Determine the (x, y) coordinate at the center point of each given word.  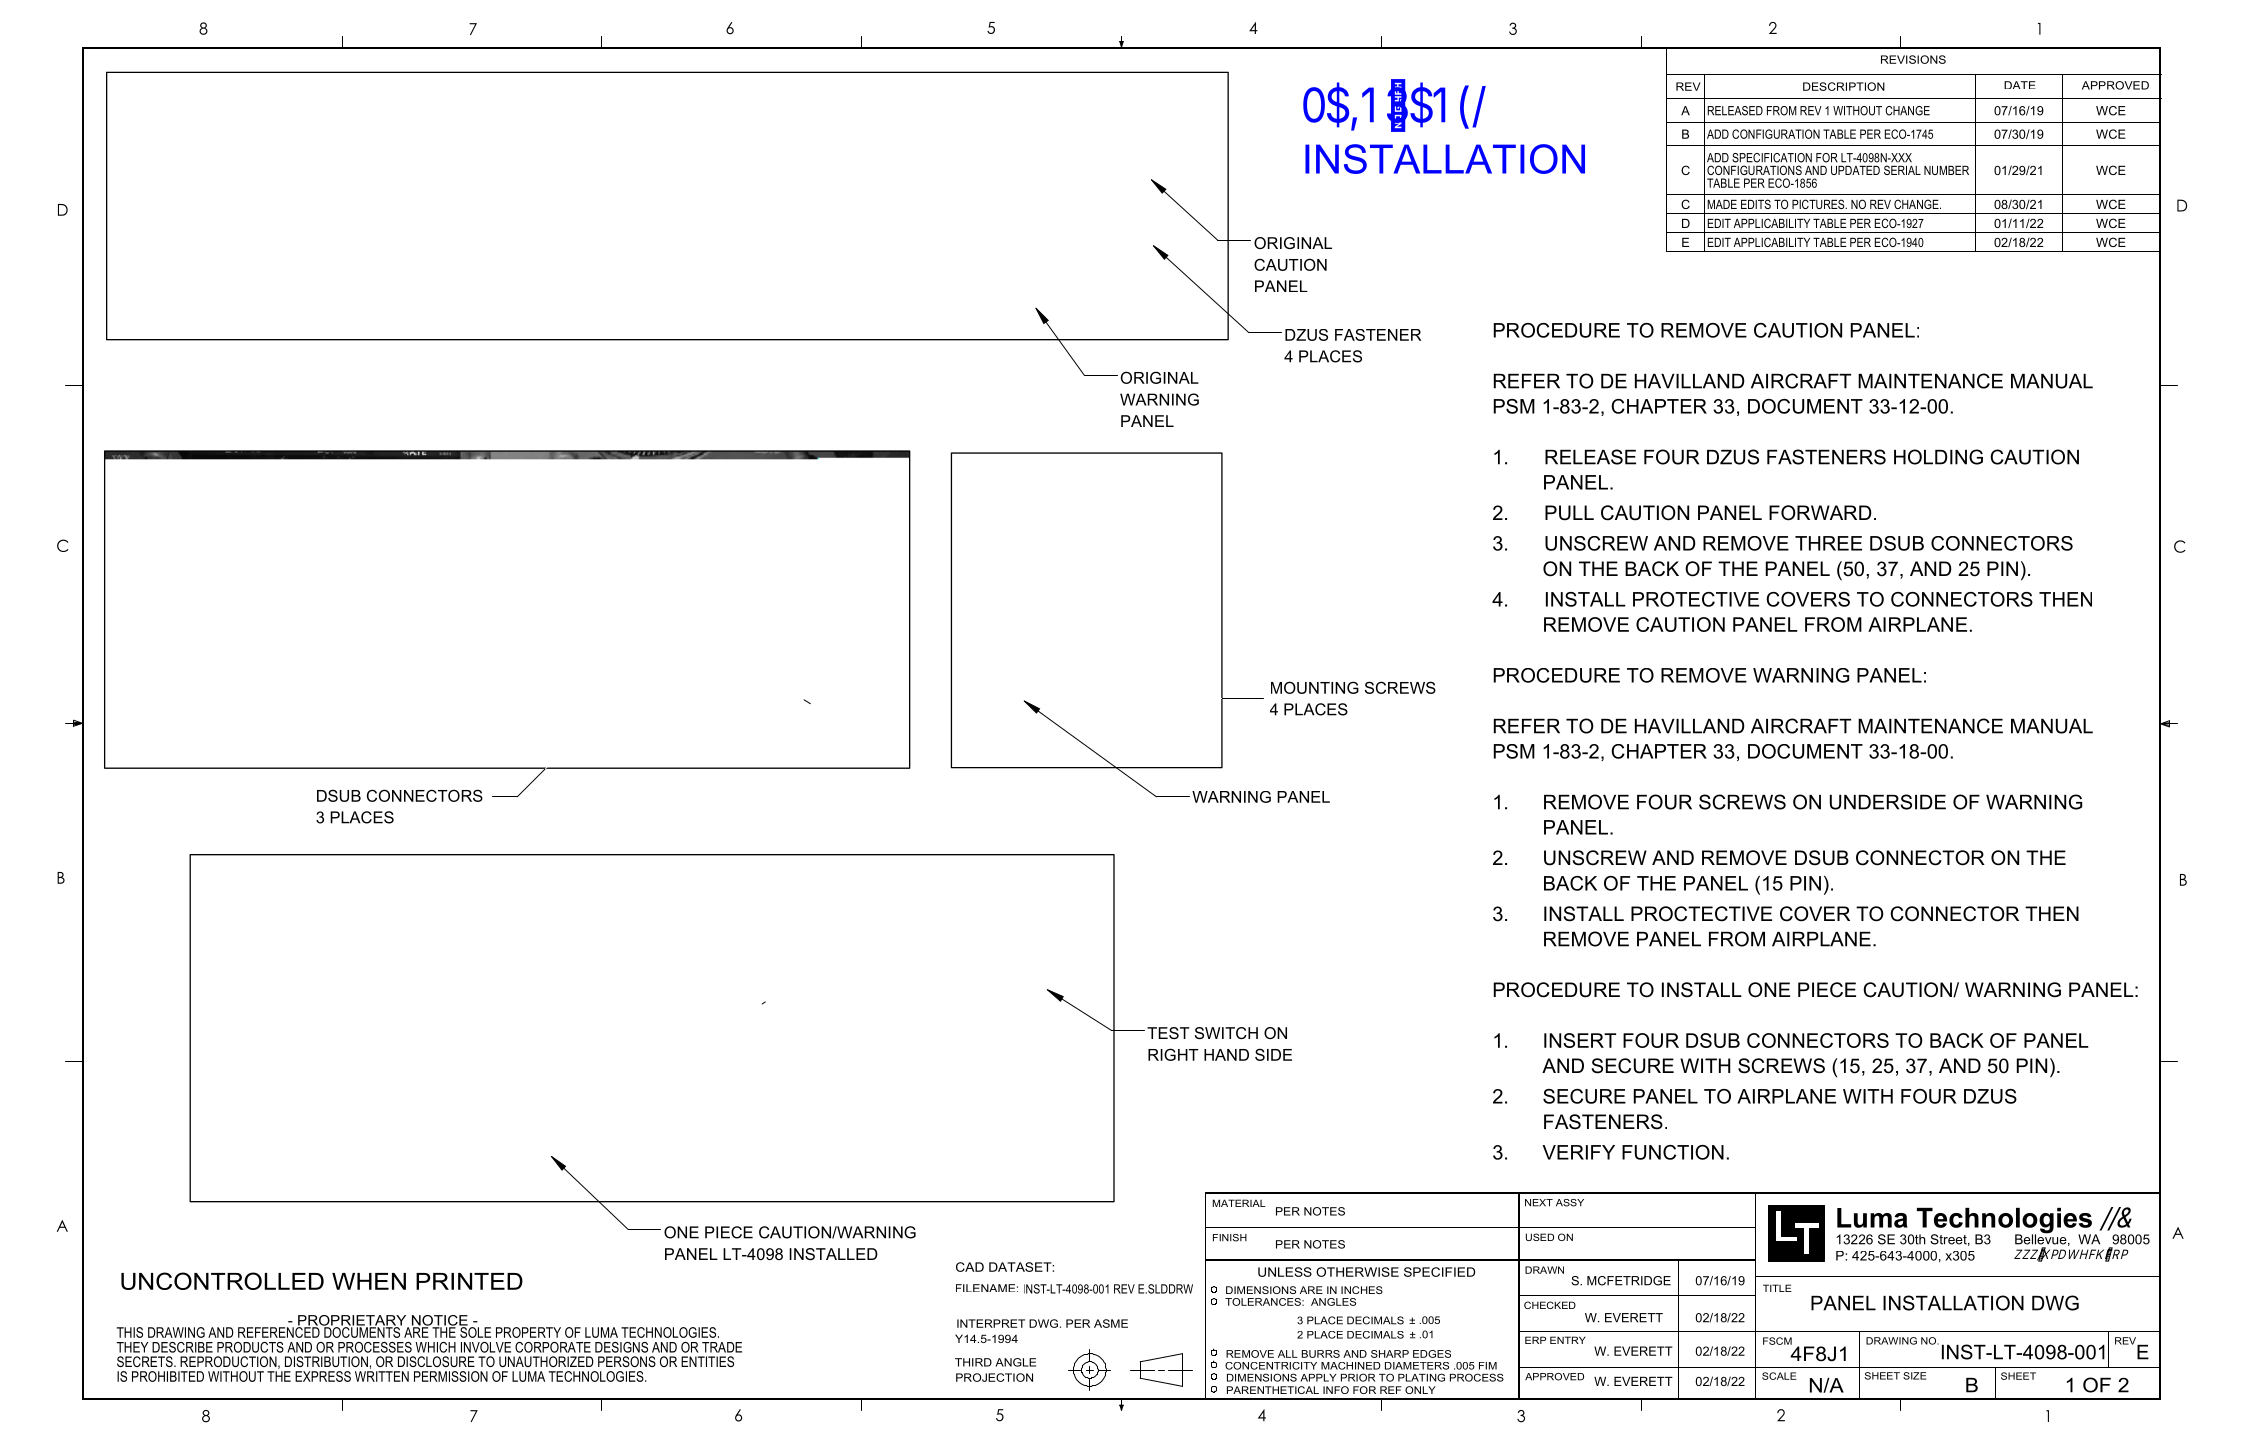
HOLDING (1938, 457)
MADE (1722, 204)
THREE (1828, 543)
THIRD (973, 1362)
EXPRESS (323, 1376)
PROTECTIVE (1696, 599)
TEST (1168, 1033)
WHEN (369, 1281)
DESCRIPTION (1844, 86)
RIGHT (1173, 1054)
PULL (1569, 513)
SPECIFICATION (1772, 158)
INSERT (1580, 1040)
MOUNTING (1315, 687)
